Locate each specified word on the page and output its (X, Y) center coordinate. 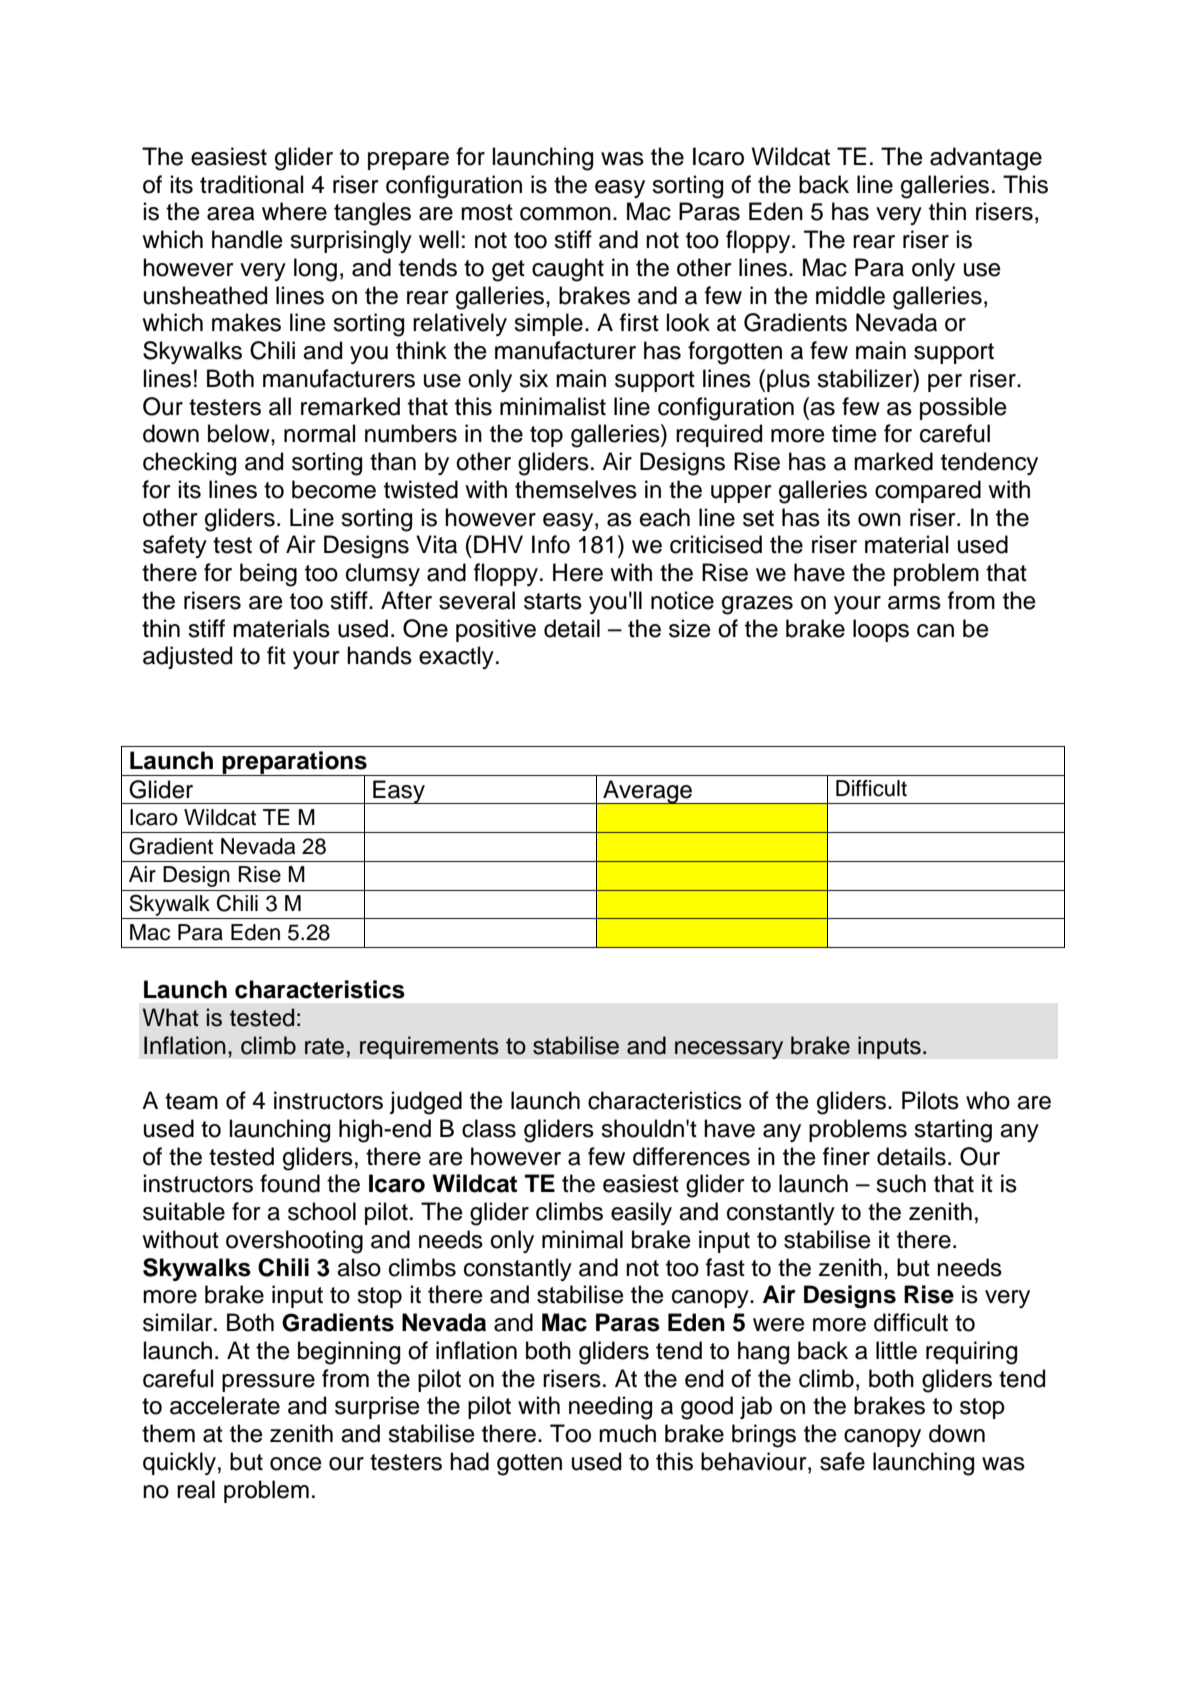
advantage (986, 159)
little (896, 1350)
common (565, 214)
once (296, 1464)
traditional (251, 184)
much (627, 1433)
